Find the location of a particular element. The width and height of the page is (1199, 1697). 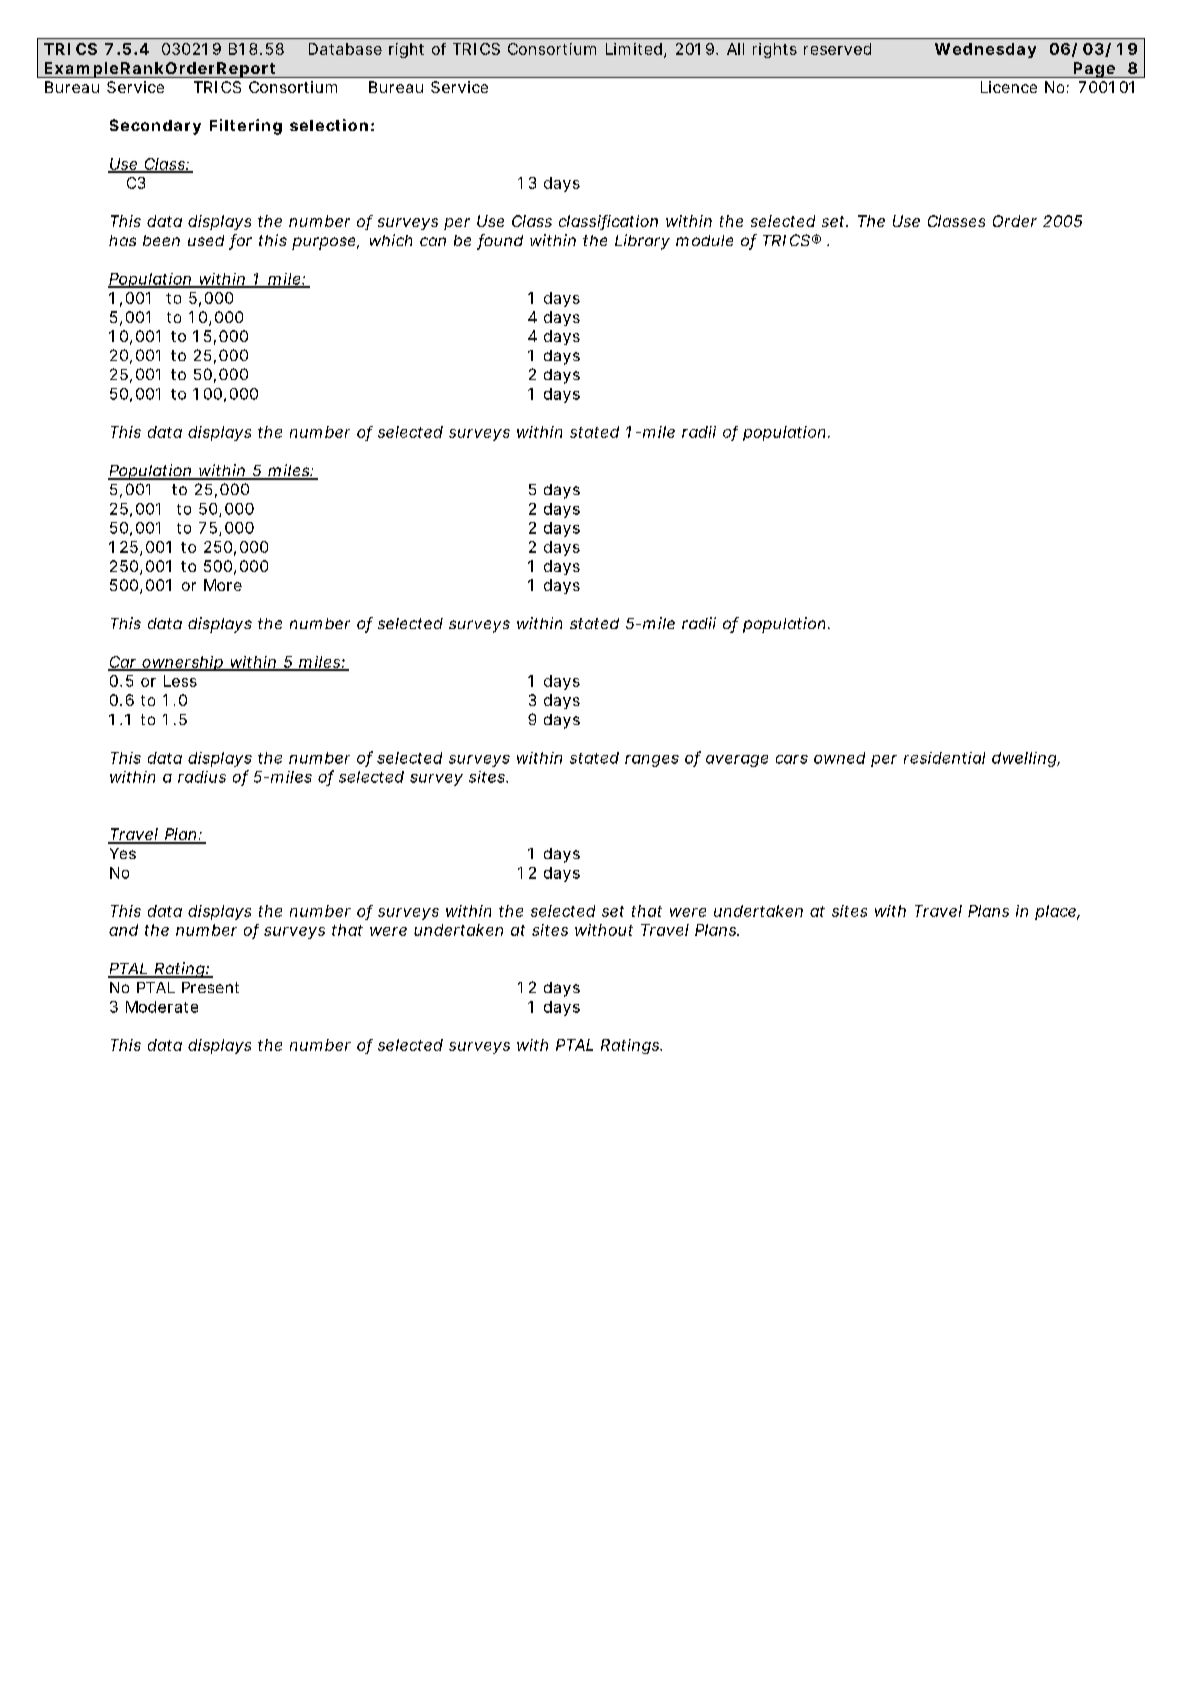

average is located at coordinates (737, 761).
